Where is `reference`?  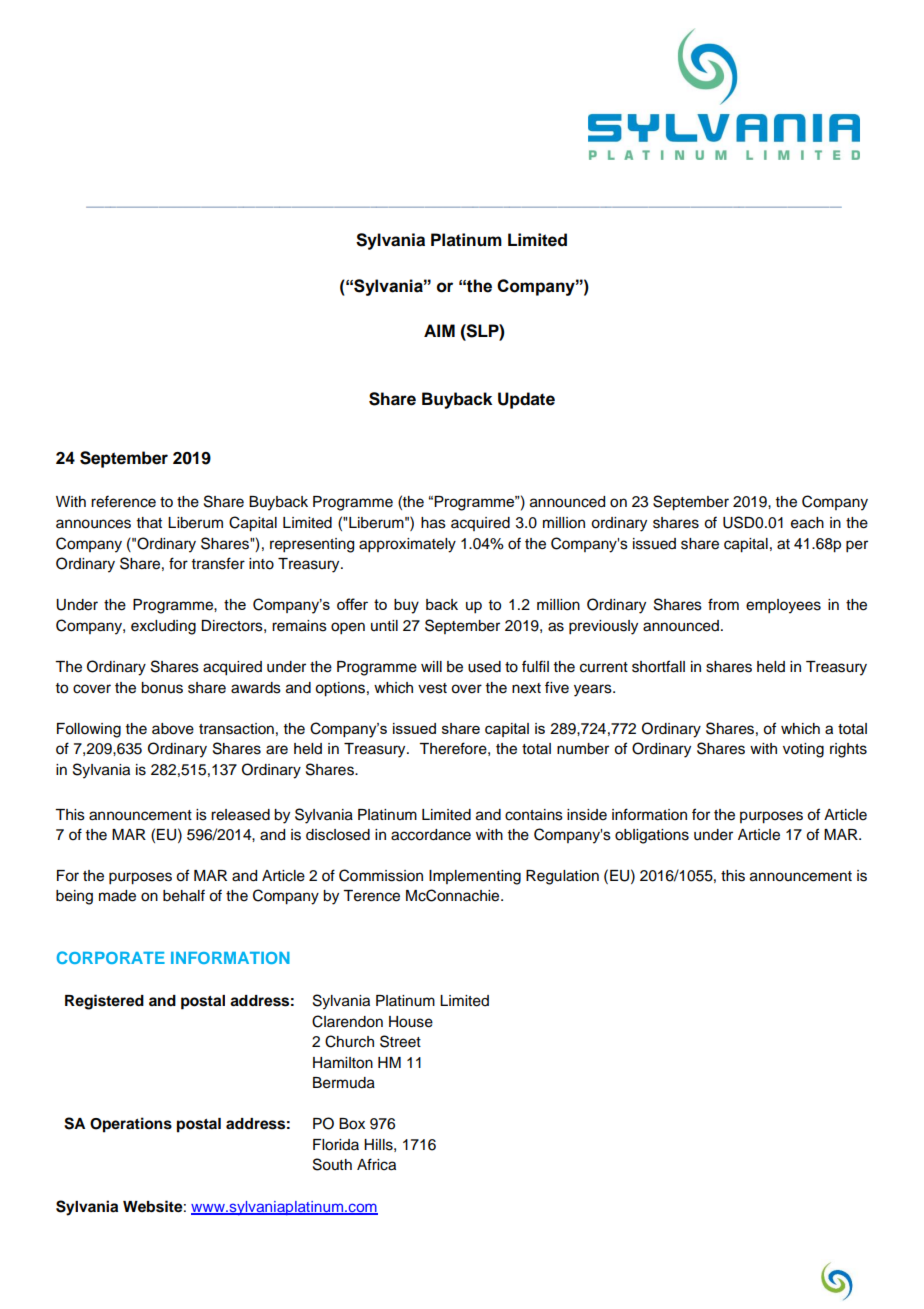 reference is located at coordinates (123, 501).
